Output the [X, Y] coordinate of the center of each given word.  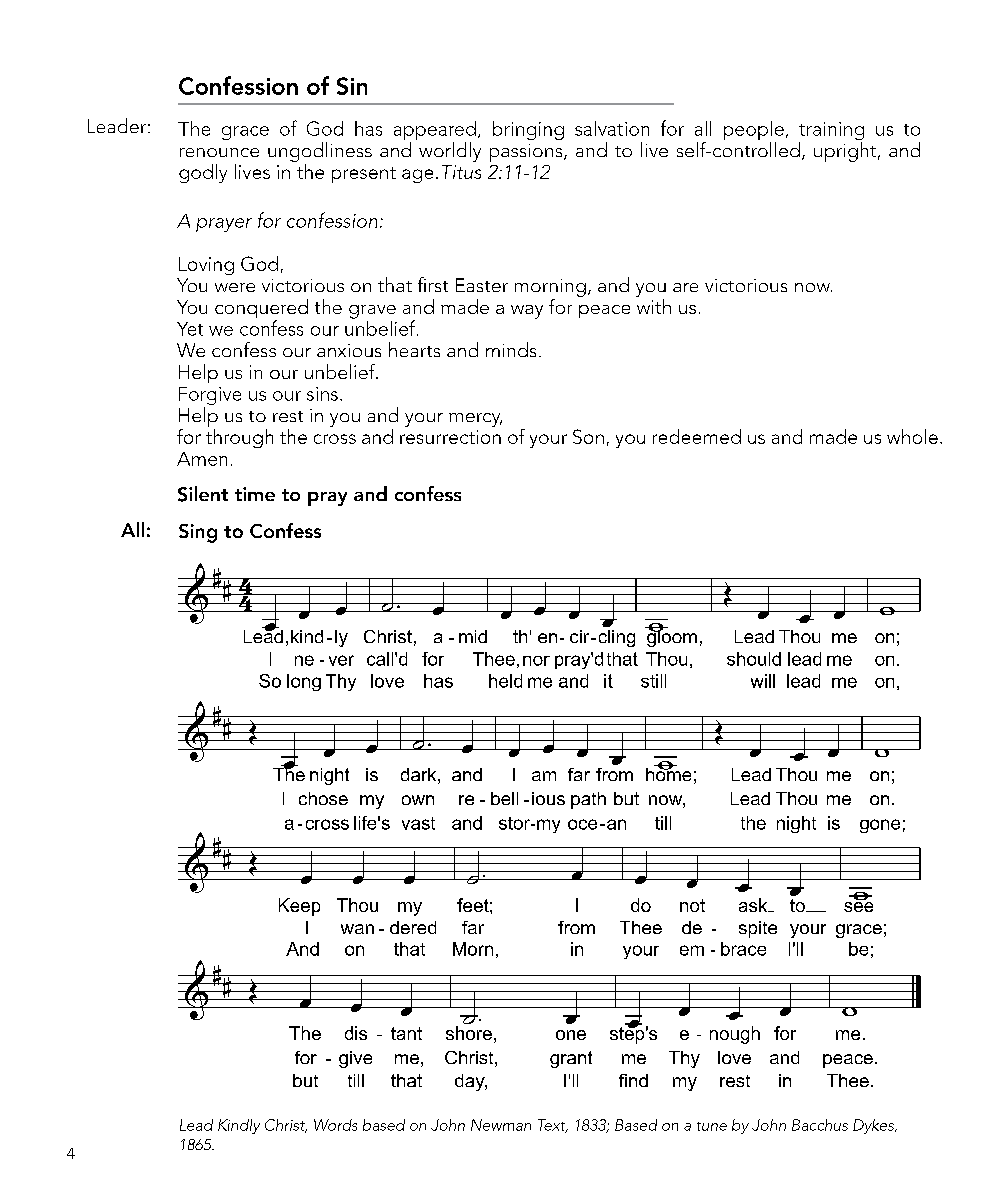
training [831, 132]
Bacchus [820, 1125]
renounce [219, 152]
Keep [299, 907]
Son [588, 436]
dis [356, 1033]
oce [582, 824]
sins [322, 394]
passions [527, 153]
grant [571, 1059]
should [754, 659]
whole [912, 436]
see [858, 905]
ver [341, 660]
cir [581, 636]
